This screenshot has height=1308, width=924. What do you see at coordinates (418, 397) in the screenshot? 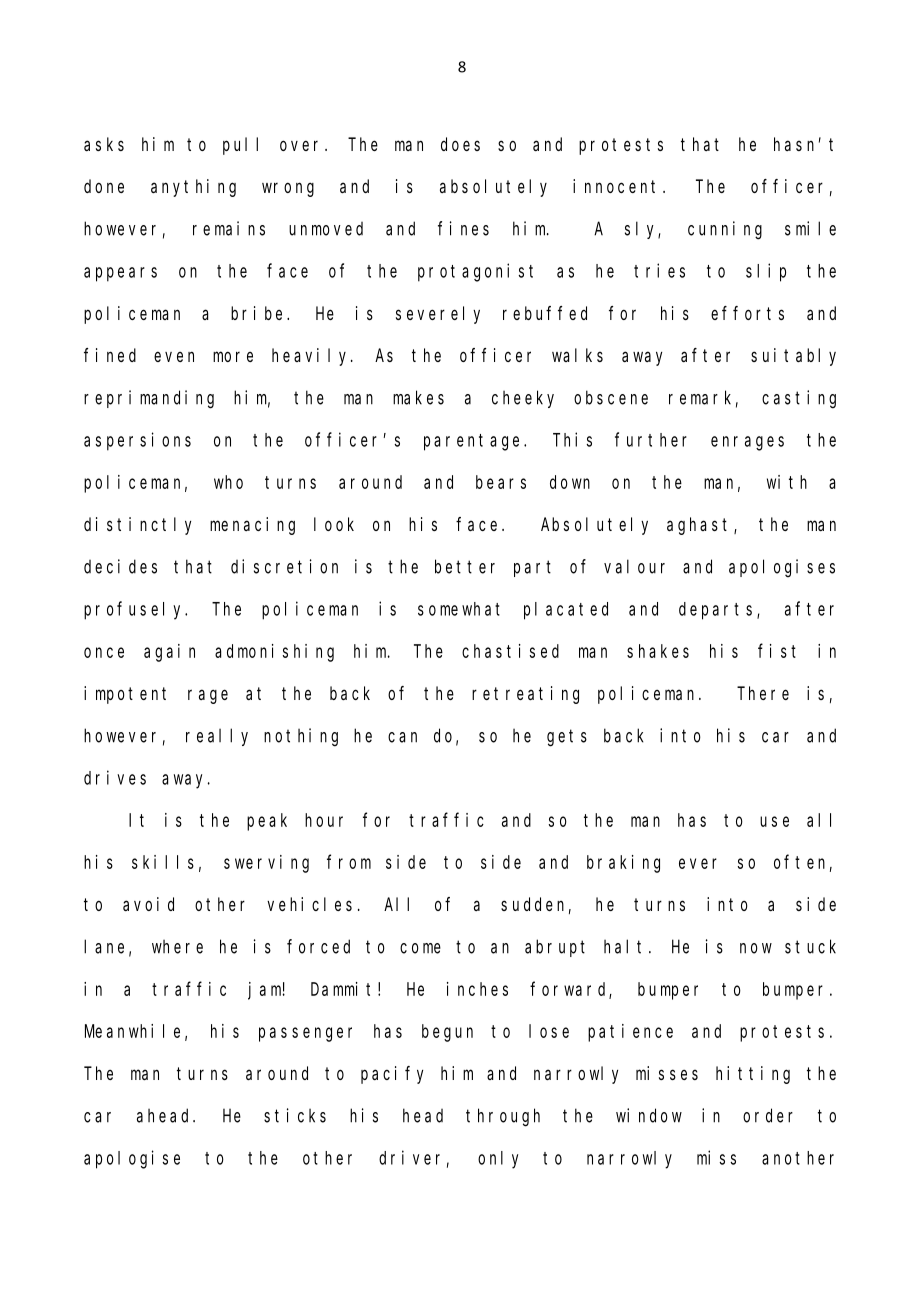
I see `makes` at bounding box center [418, 397].
